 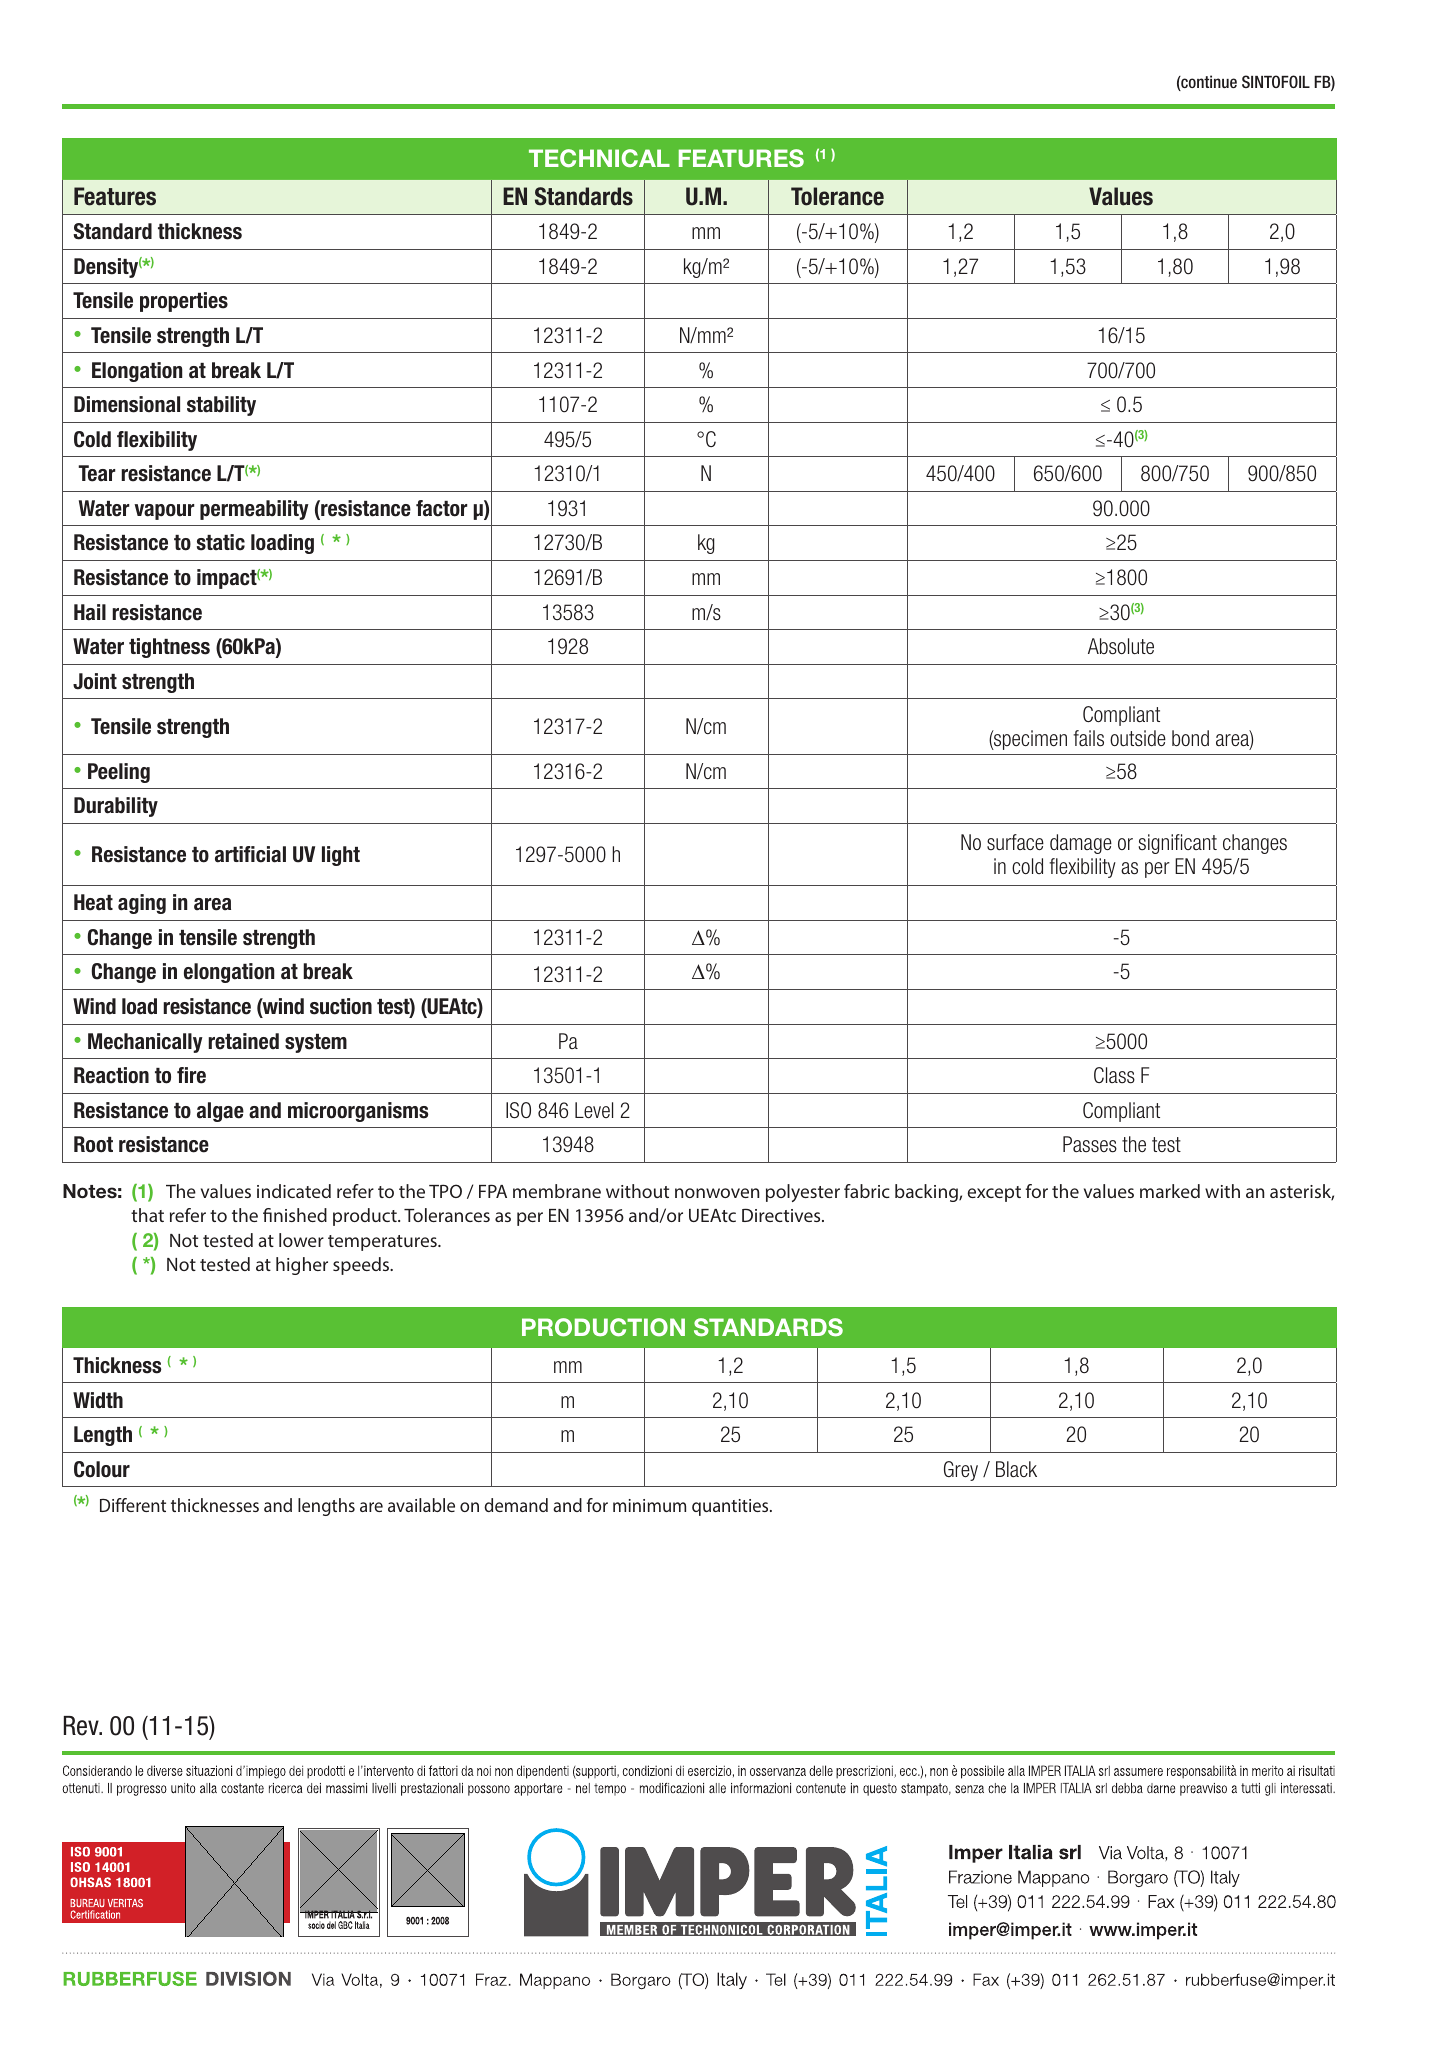 What do you see at coordinates (191, 1075) in the screenshot?
I see `fire` at bounding box center [191, 1075].
